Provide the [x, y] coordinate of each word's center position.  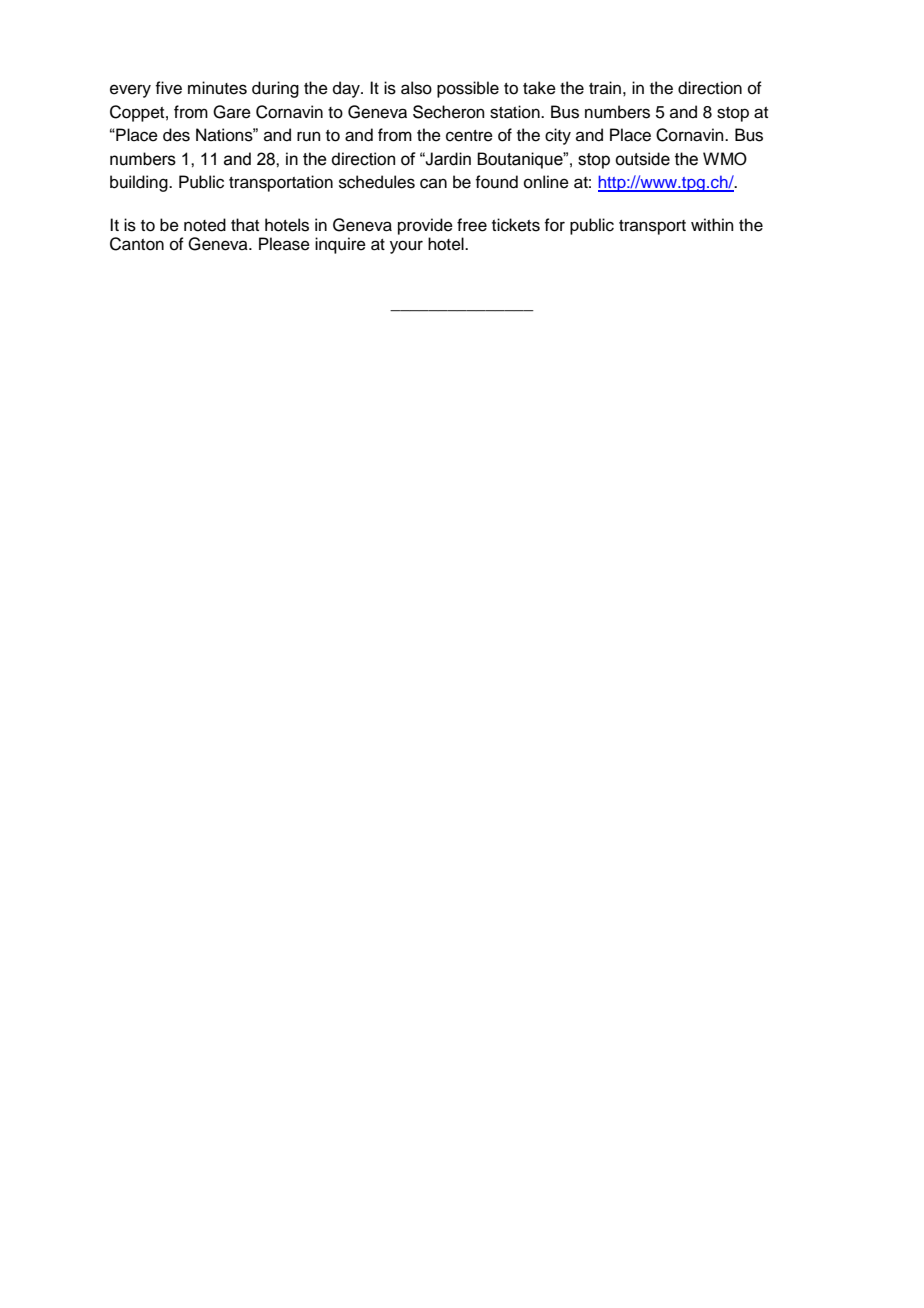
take [539, 88]
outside [642, 159]
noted [205, 225]
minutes [217, 88]
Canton [137, 244]
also [416, 88]
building [140, 183]
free [472, 225]
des [176, 135]
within [712, 224]
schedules [377, 182]
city [558, 136]
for [554, 225]
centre [469, 136]
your [406, 247]
